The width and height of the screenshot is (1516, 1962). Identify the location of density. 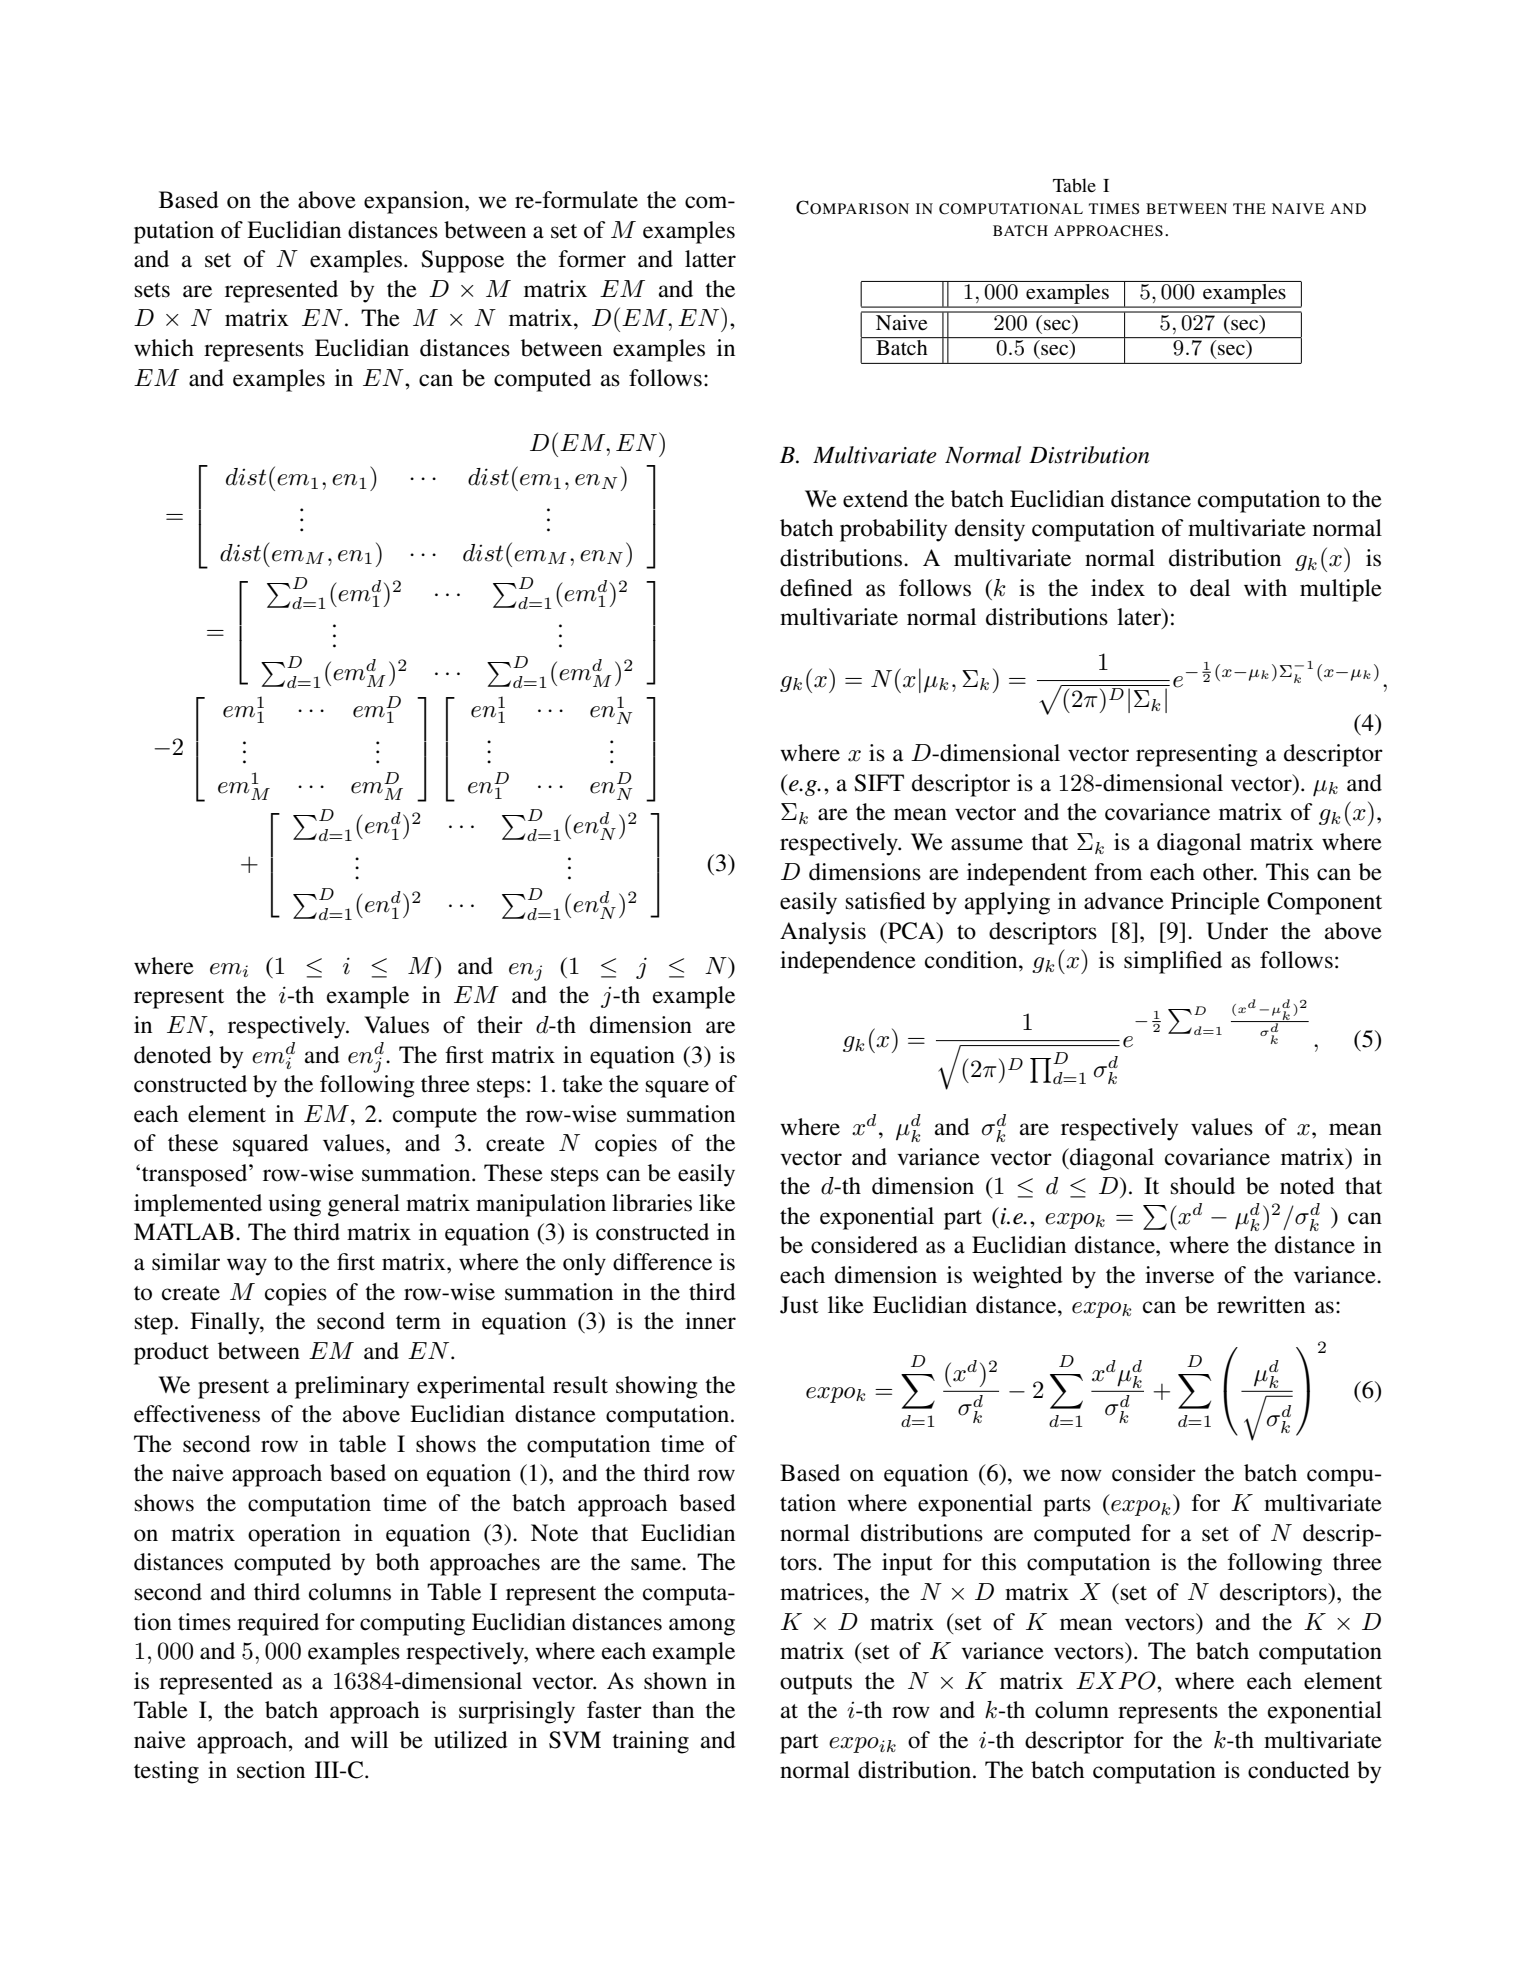
(990, 530).
